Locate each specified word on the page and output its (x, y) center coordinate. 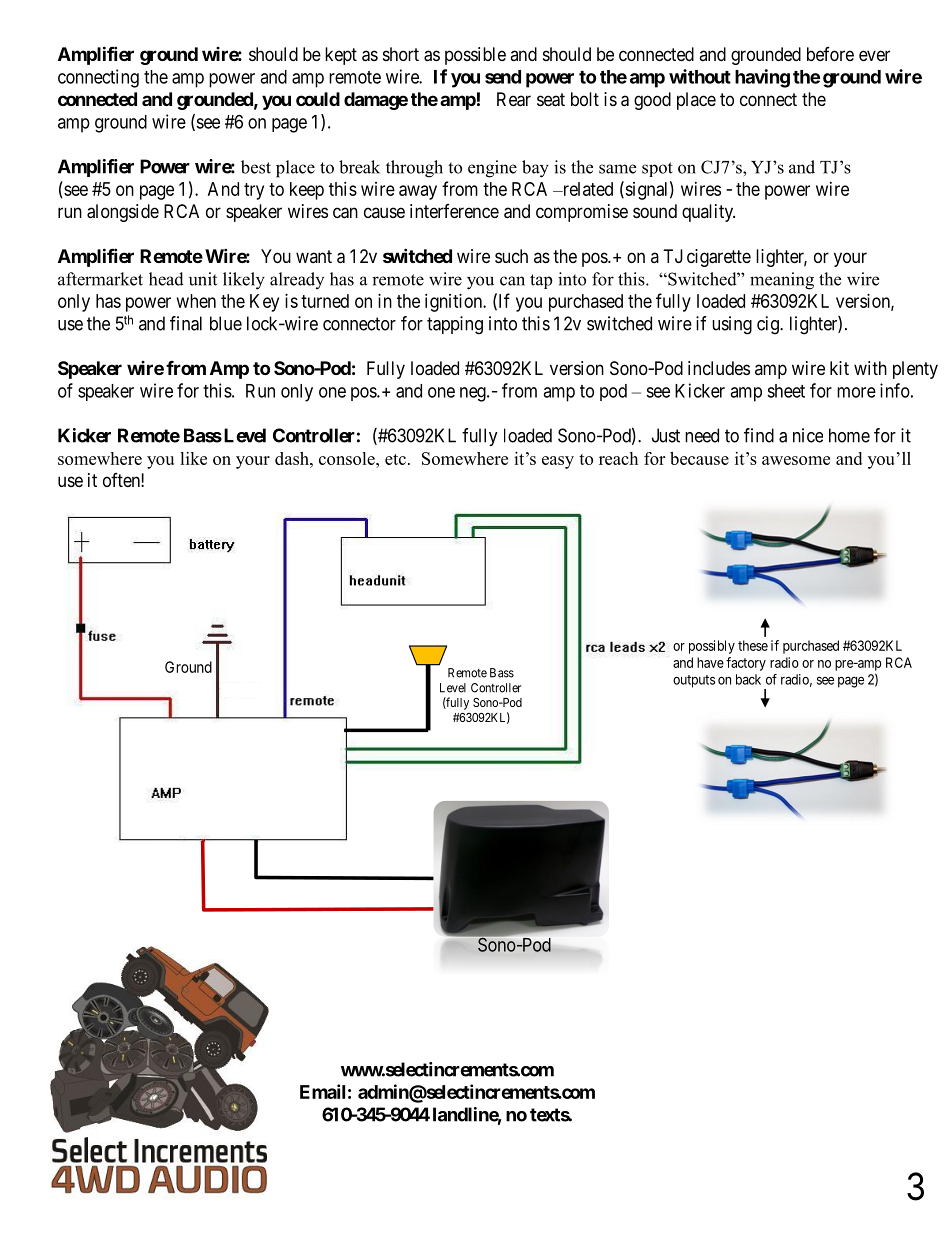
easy (558, 462)
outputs (694, 681)
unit (203, 279)
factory (746, 664)
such (511, 256)
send (503, 77)
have (710, 662)
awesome (796, 460)
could (318, 99)
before (830, 54)
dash (293, 458)
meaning (782, 281)
